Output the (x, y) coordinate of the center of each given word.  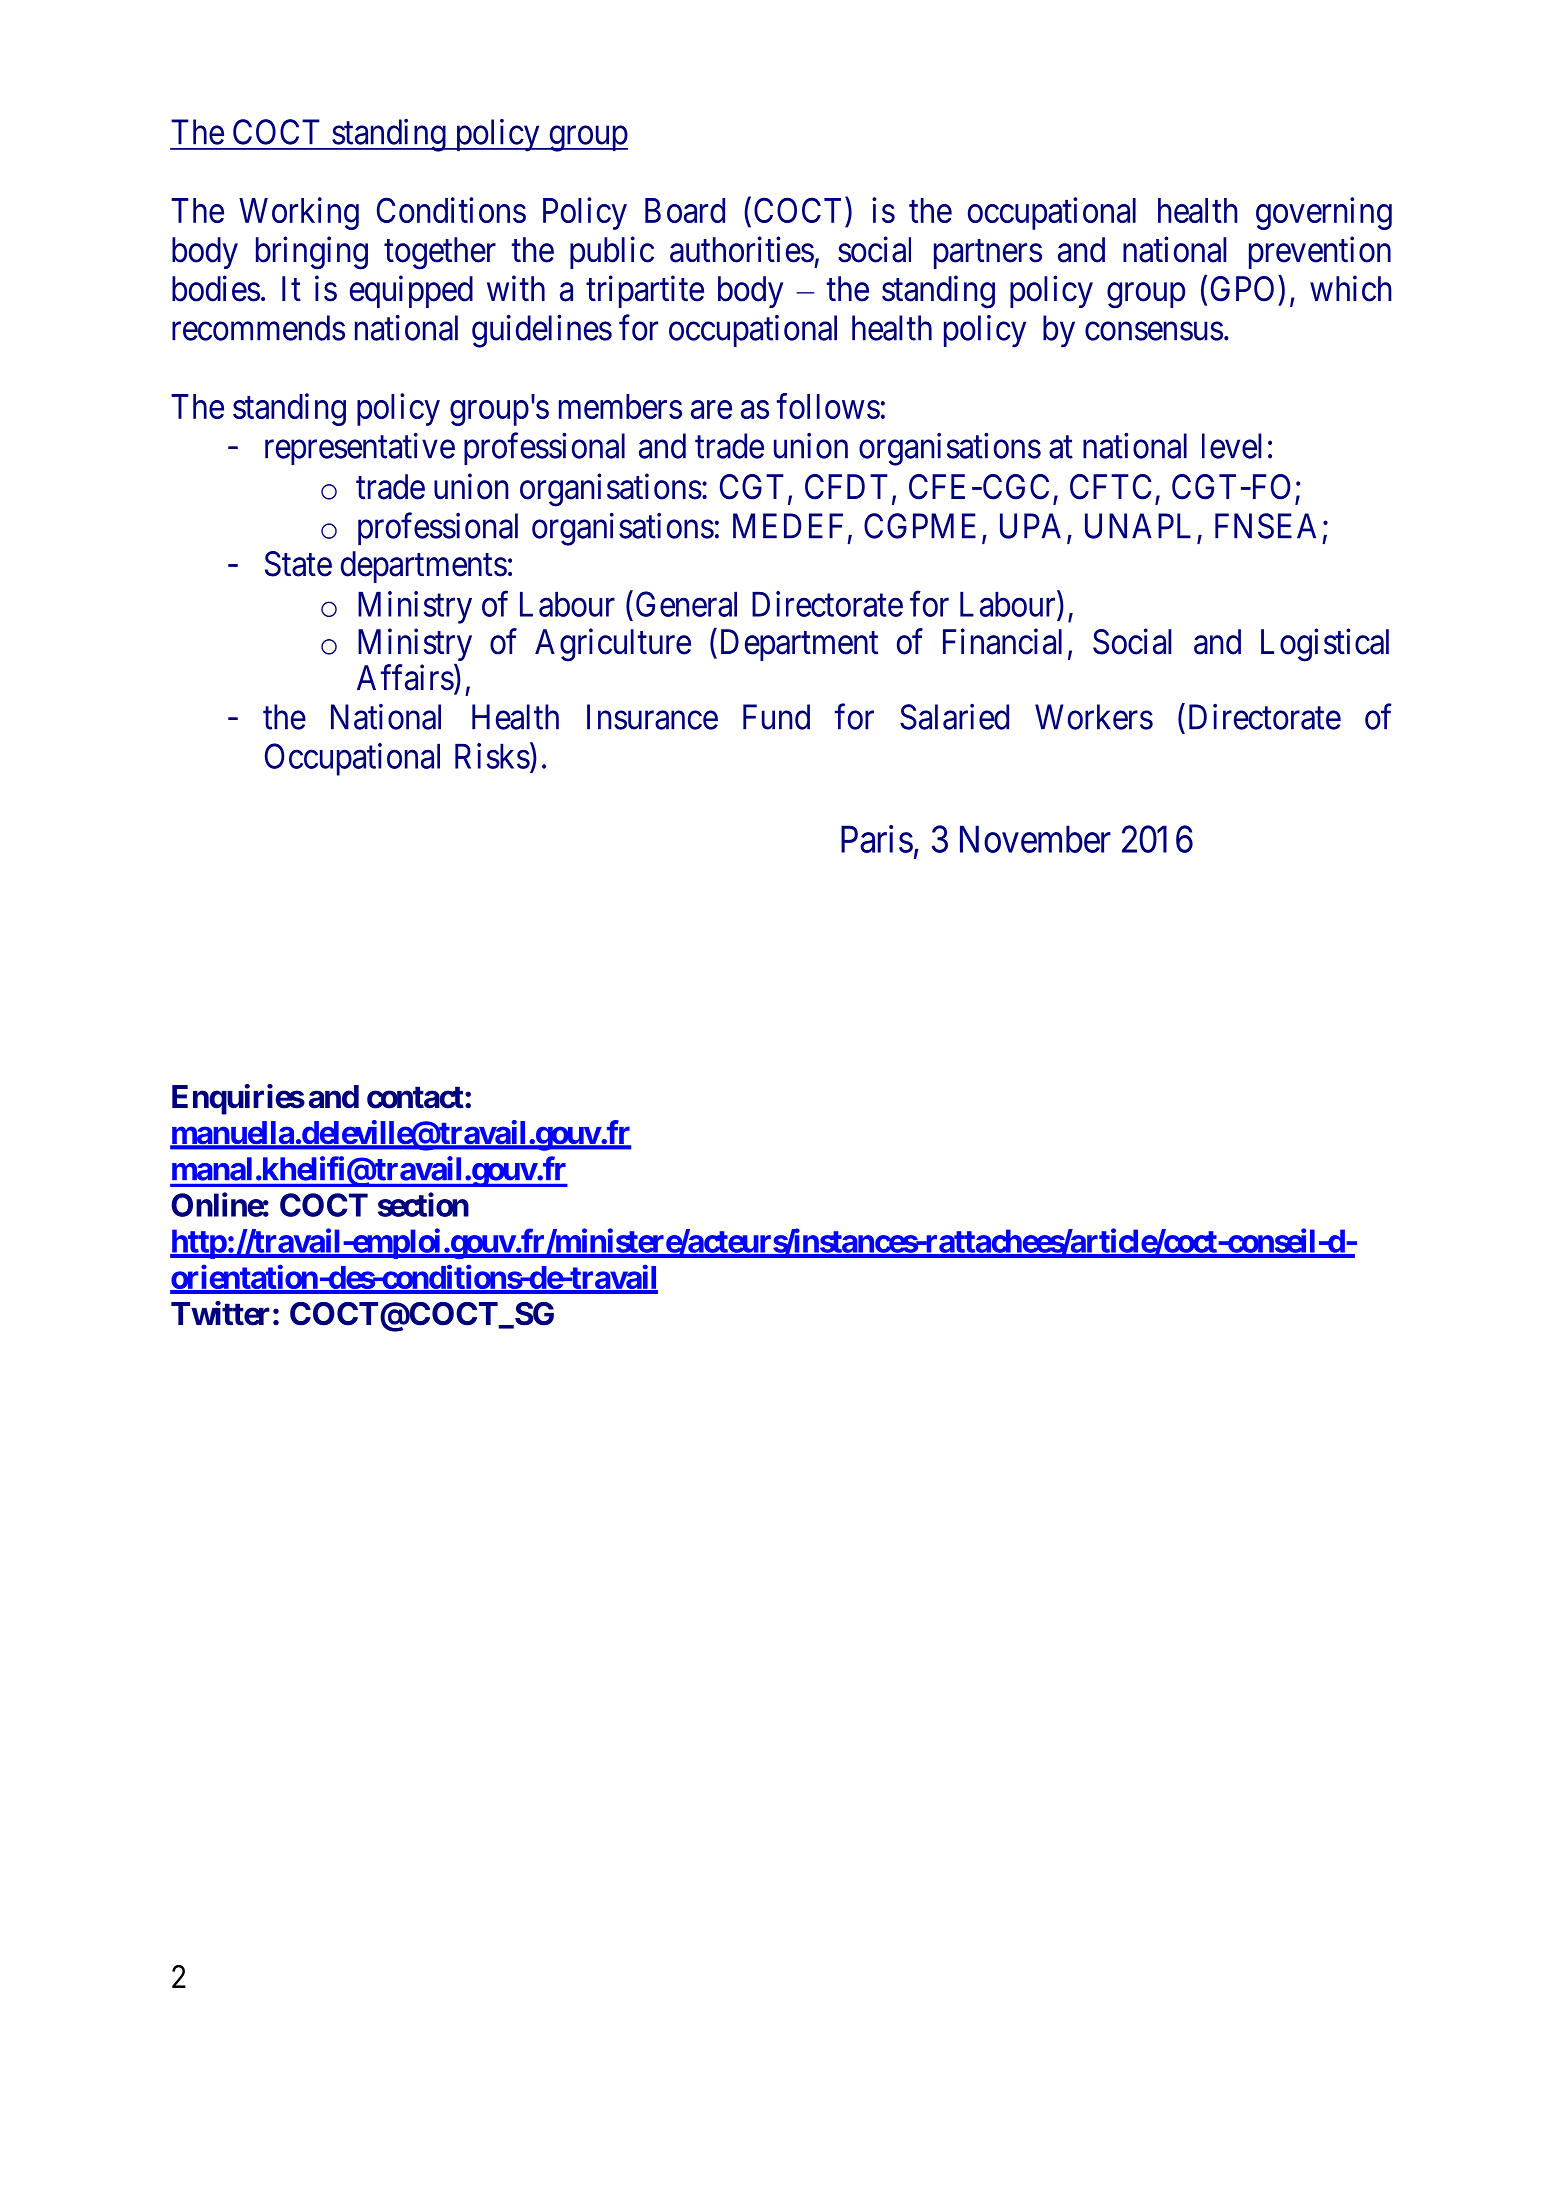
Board (685, 210)
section (423, 1204)
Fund (776, 717)
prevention (1320, 252)
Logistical (1325, 645)
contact (415, 1097)
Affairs (405, 677)
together (440, 253)
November (1035, 839)
